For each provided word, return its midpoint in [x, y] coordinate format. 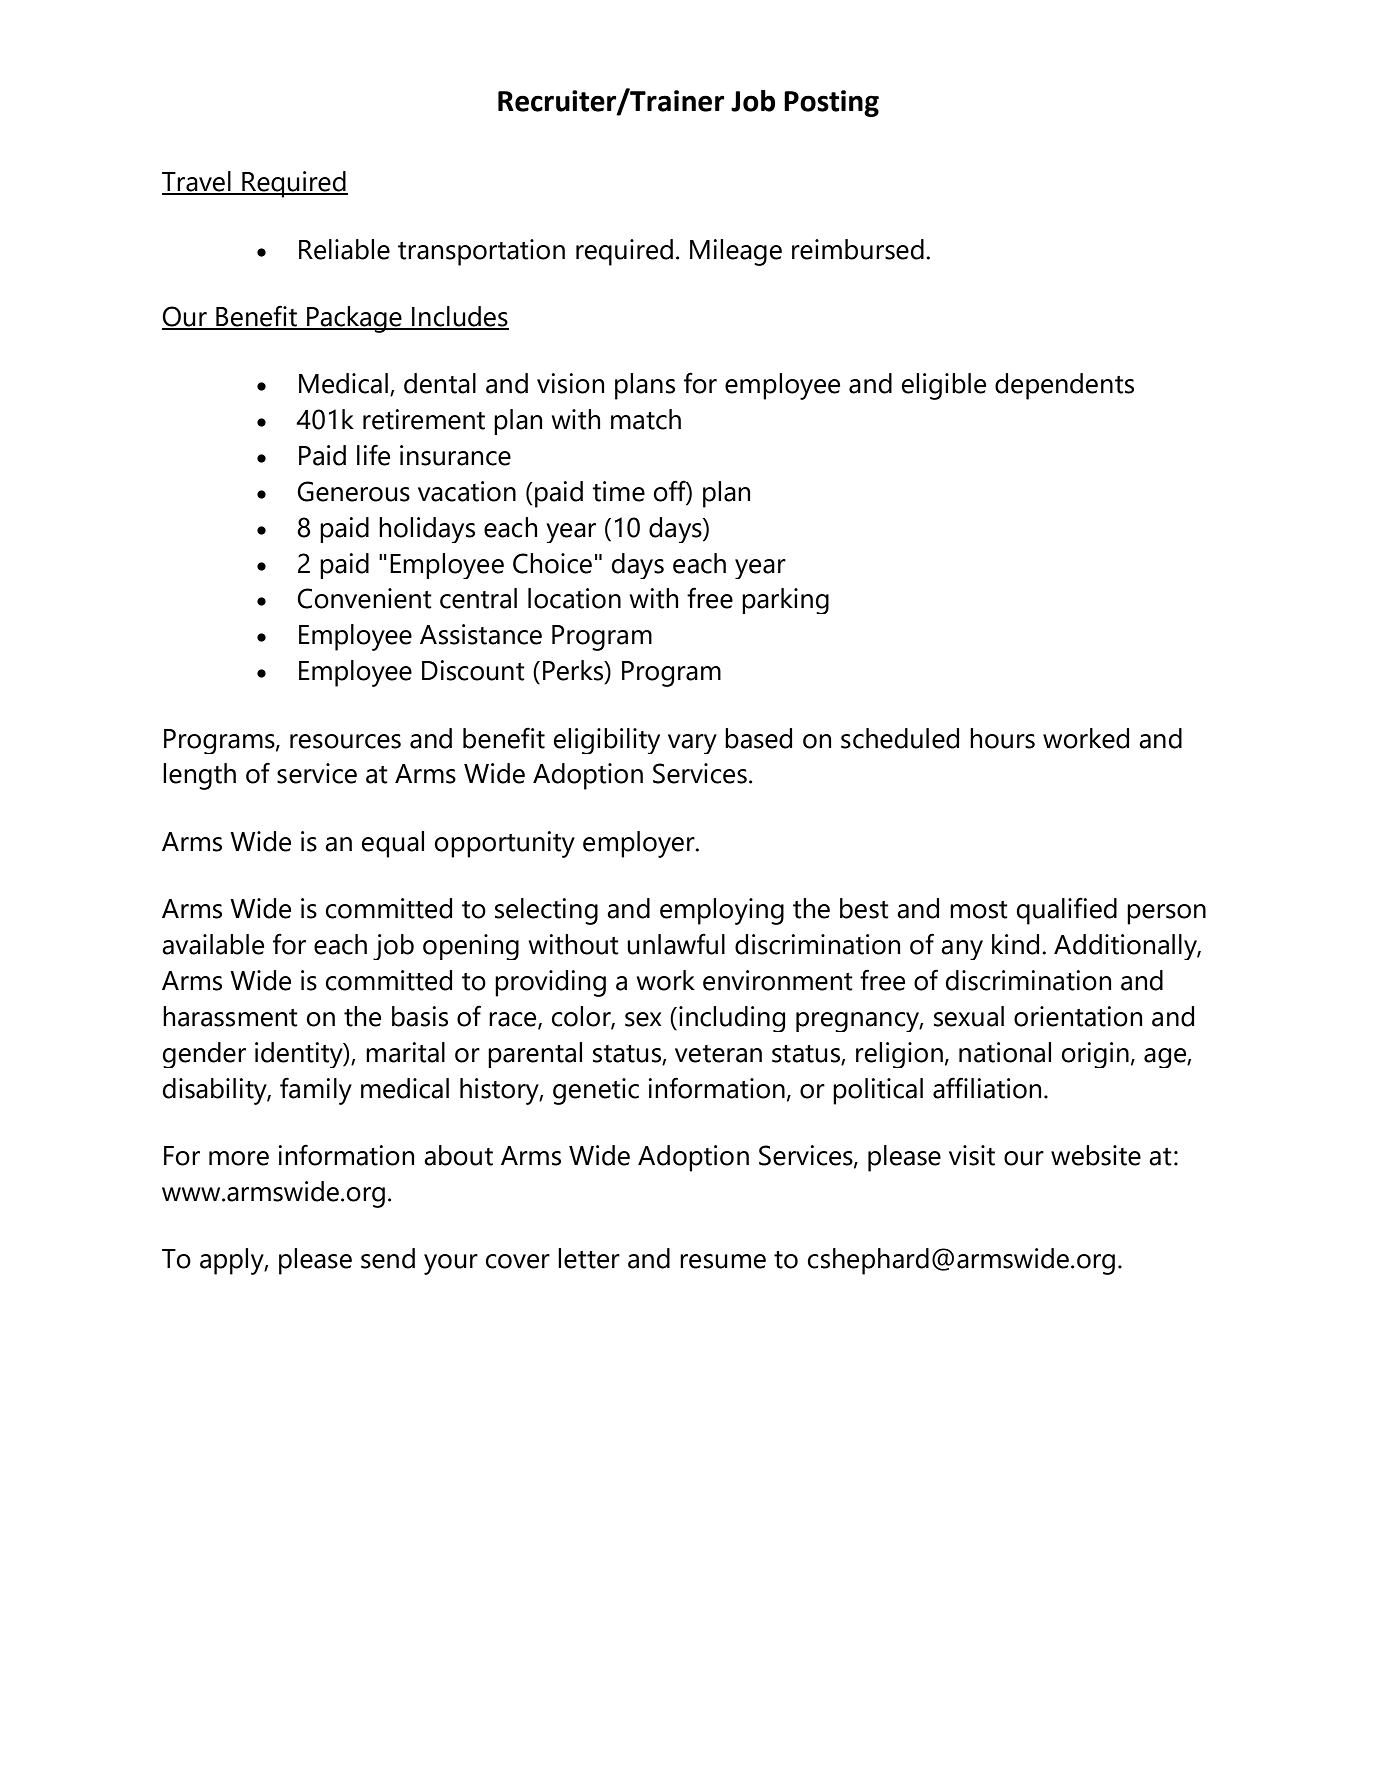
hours [1002, 738]
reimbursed [858, 249]
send [388, 1258]
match [646, 419]
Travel [197, 182]
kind [1015, 944]
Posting [831, 103]
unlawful [676, 944]
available [213, 944]
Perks [574, 671]
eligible [944, 386]
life [373, 455]
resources [345, 741]
